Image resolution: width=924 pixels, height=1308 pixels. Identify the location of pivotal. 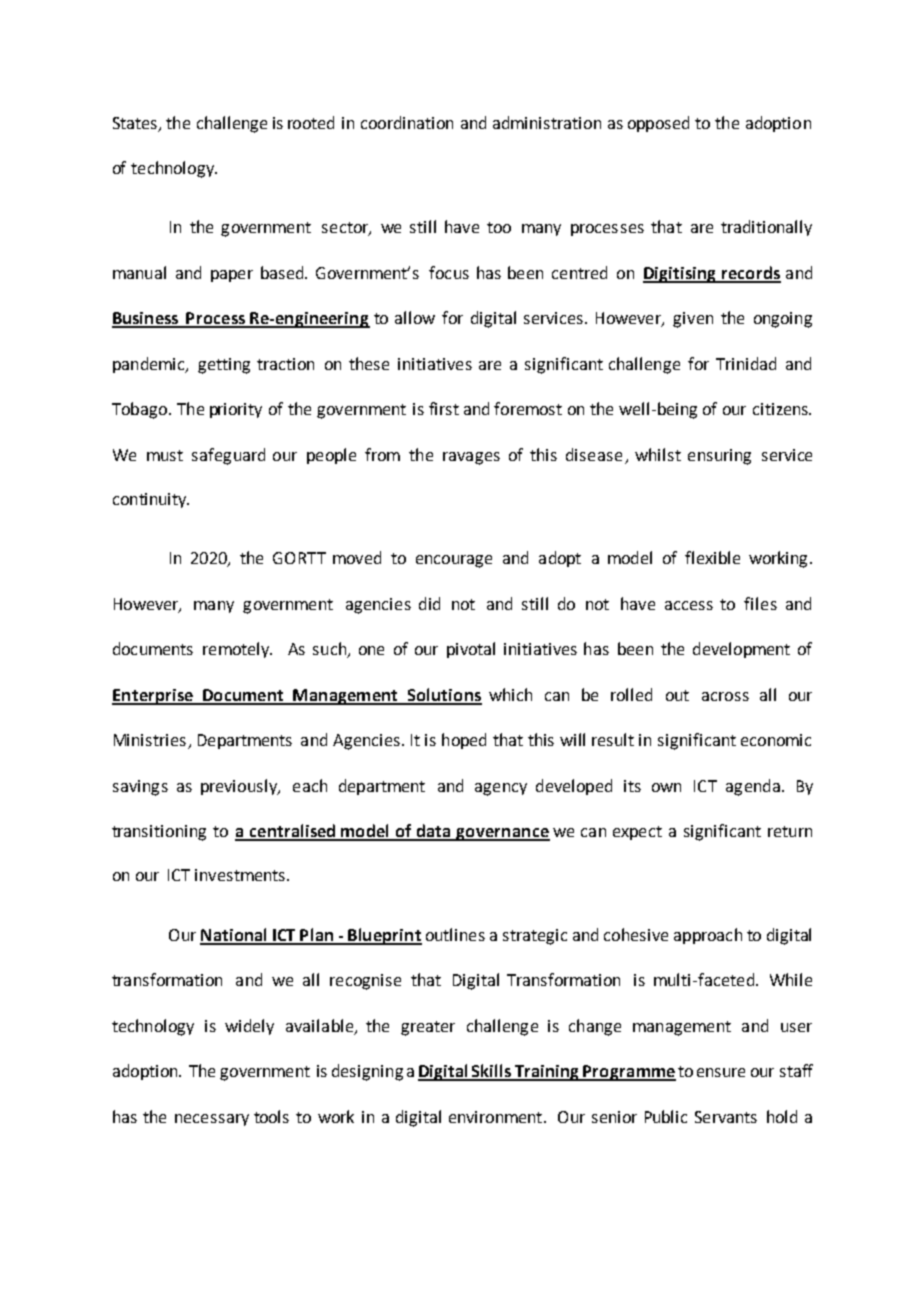
(471, 650).
